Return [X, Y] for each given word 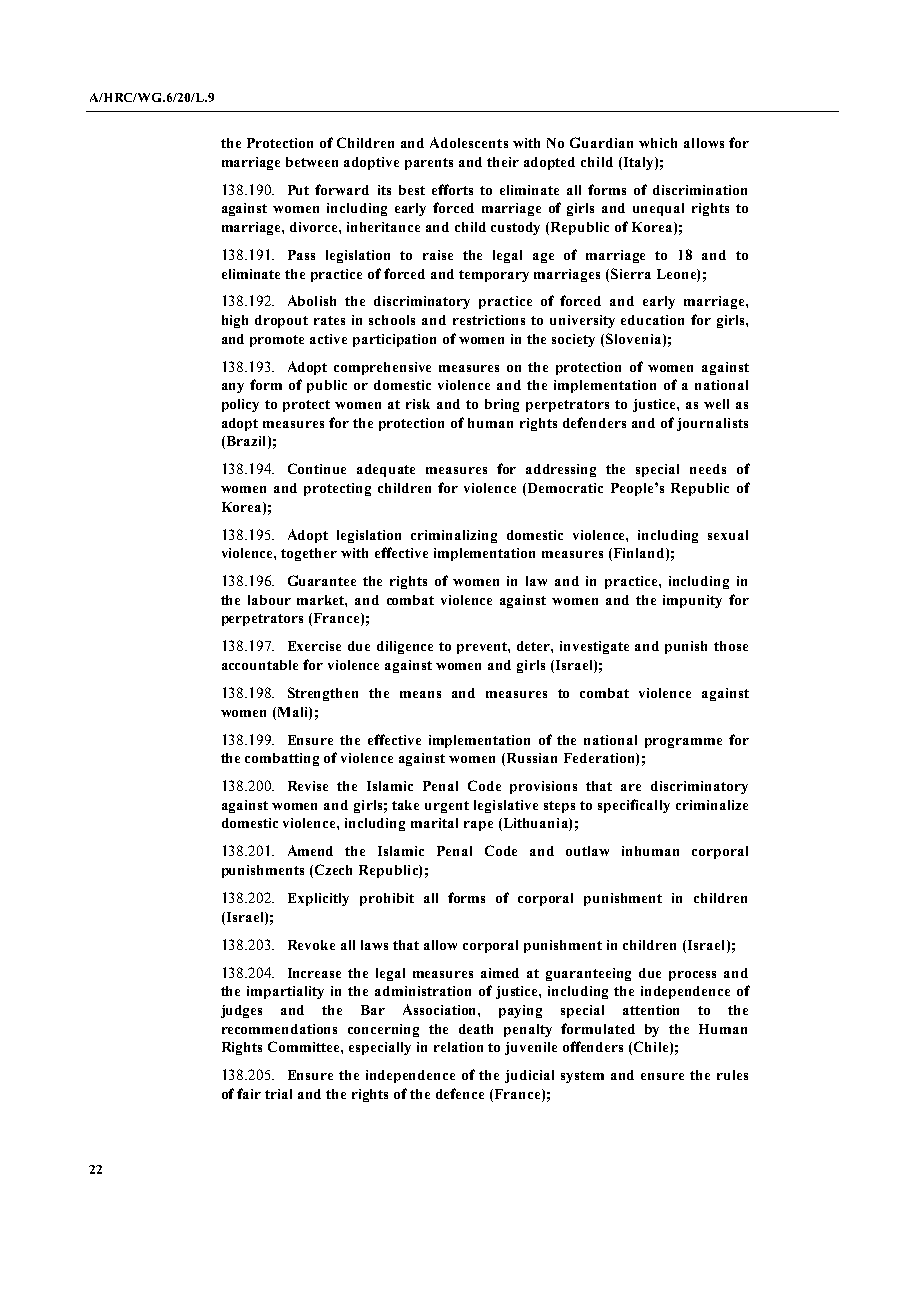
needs [708, 469]
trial [278, 1094]
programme [683, 743]
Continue [317, 468]
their [503, 162]
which [658, 143]
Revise [308, 786]
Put [298, 190]
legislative [506, 806]
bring [502, 405]
